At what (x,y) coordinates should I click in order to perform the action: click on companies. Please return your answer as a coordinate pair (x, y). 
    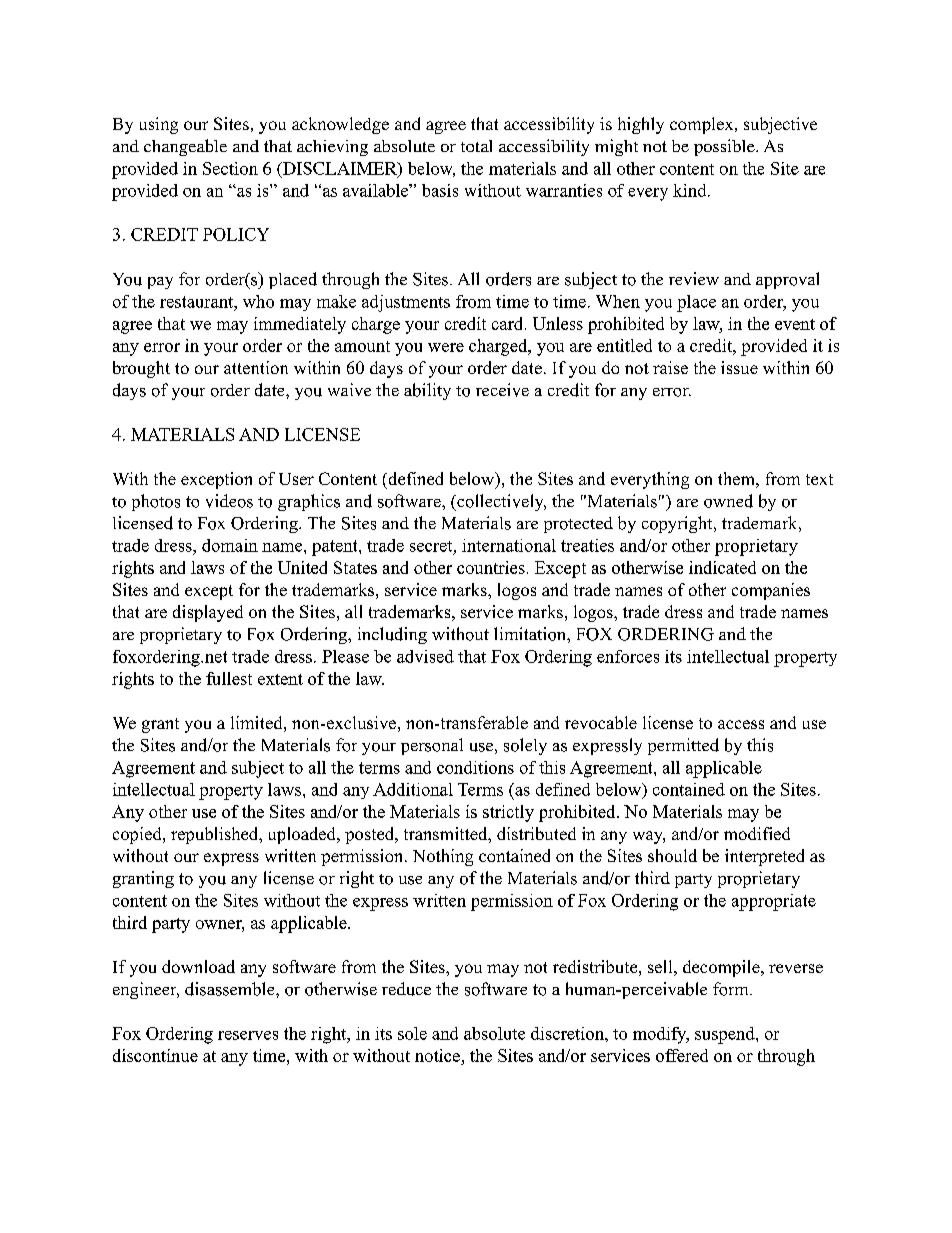
    Looking at the image, I should click on (771, 591).
